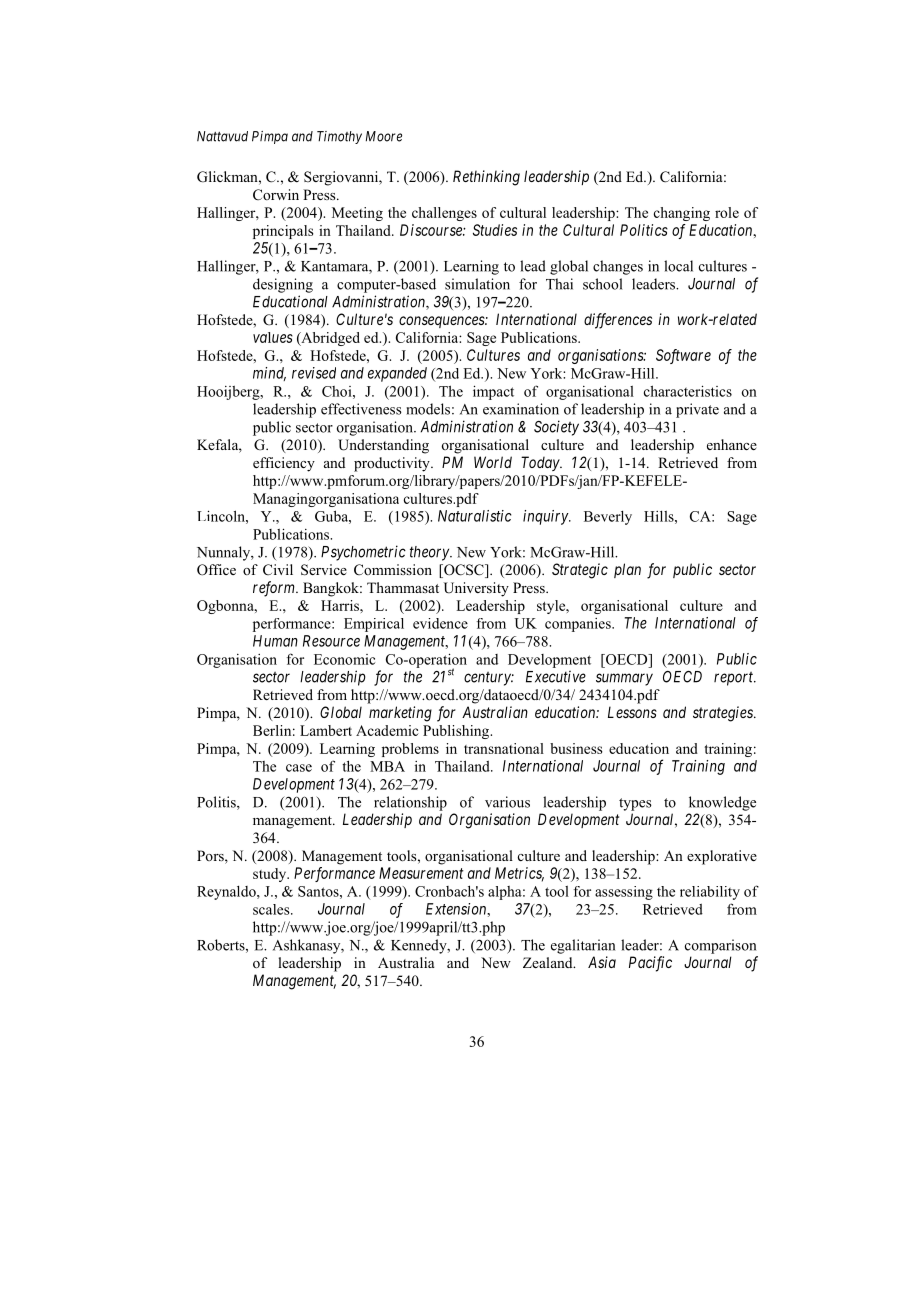  Describe the element at coordinates (486, 178) in the document. I see `Rethinking` at that location.
